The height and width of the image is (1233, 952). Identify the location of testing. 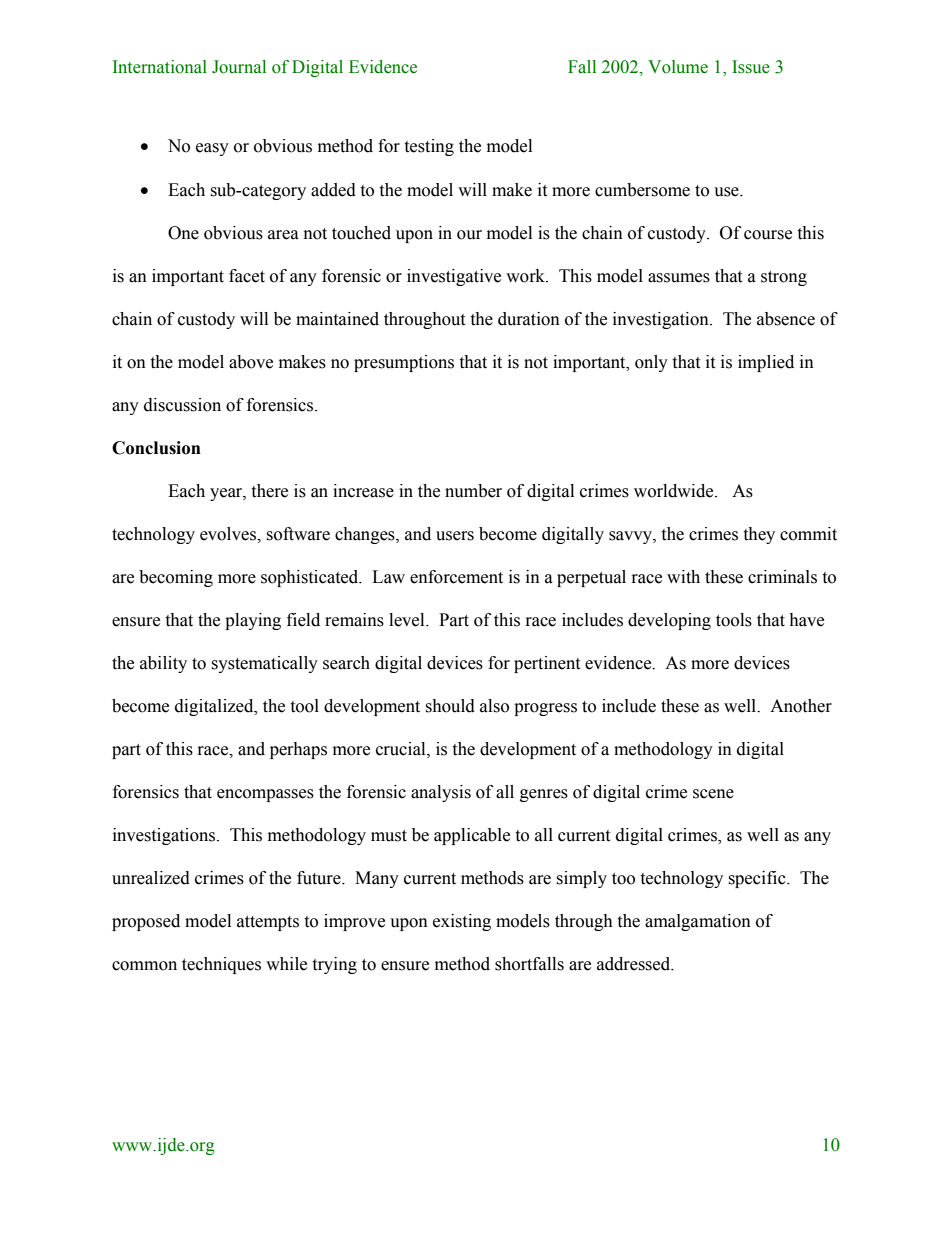
(429, 147).
